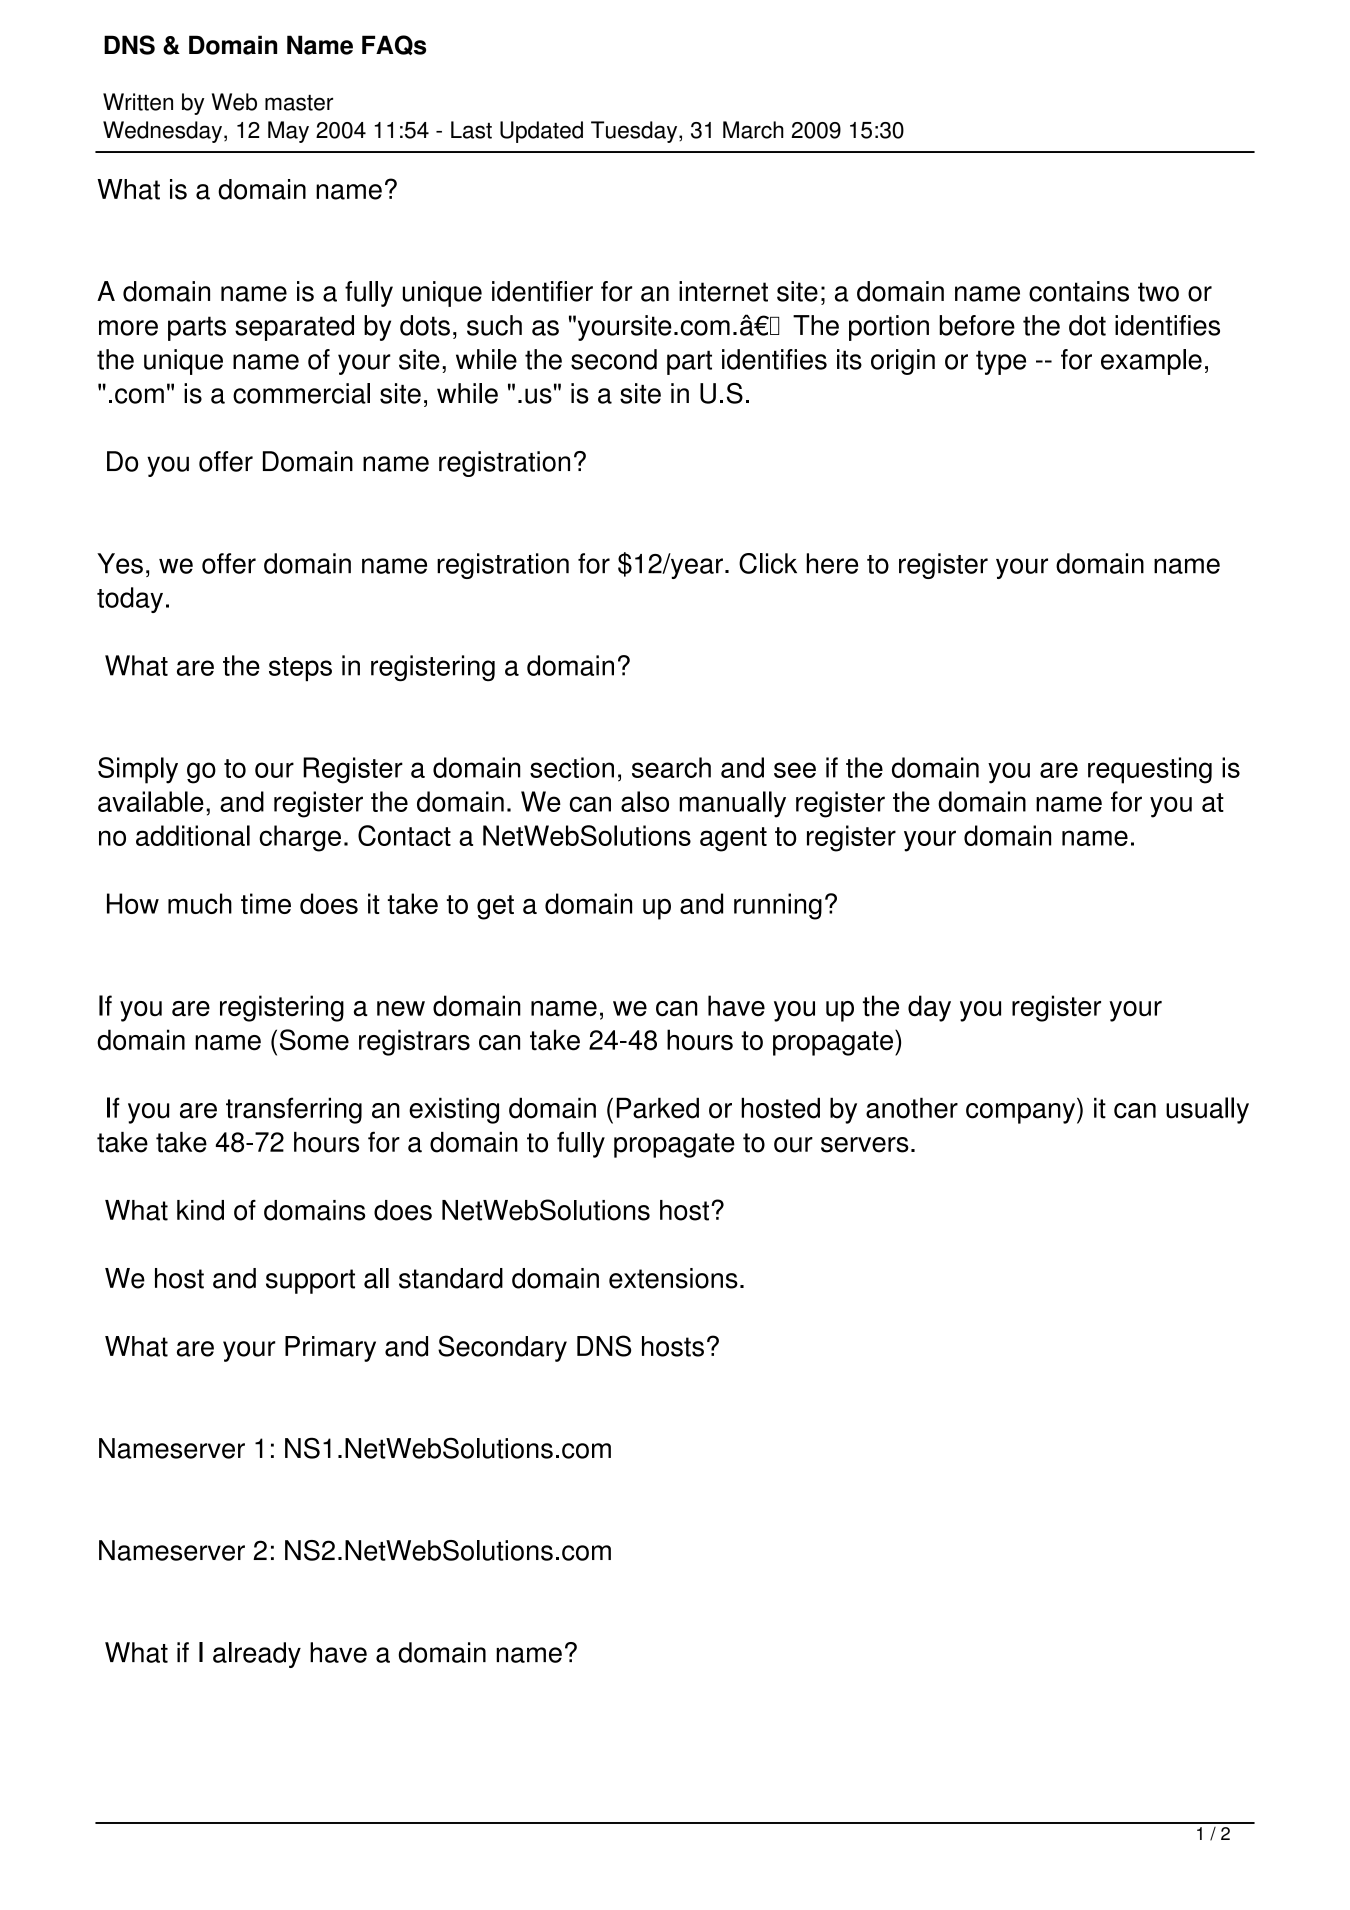 The width and height of the screenshot is (1350, 1910). What do you see at coordinates (1001, 362) in the screenshot?
I see `type` at bounding box center [1001, 362].
